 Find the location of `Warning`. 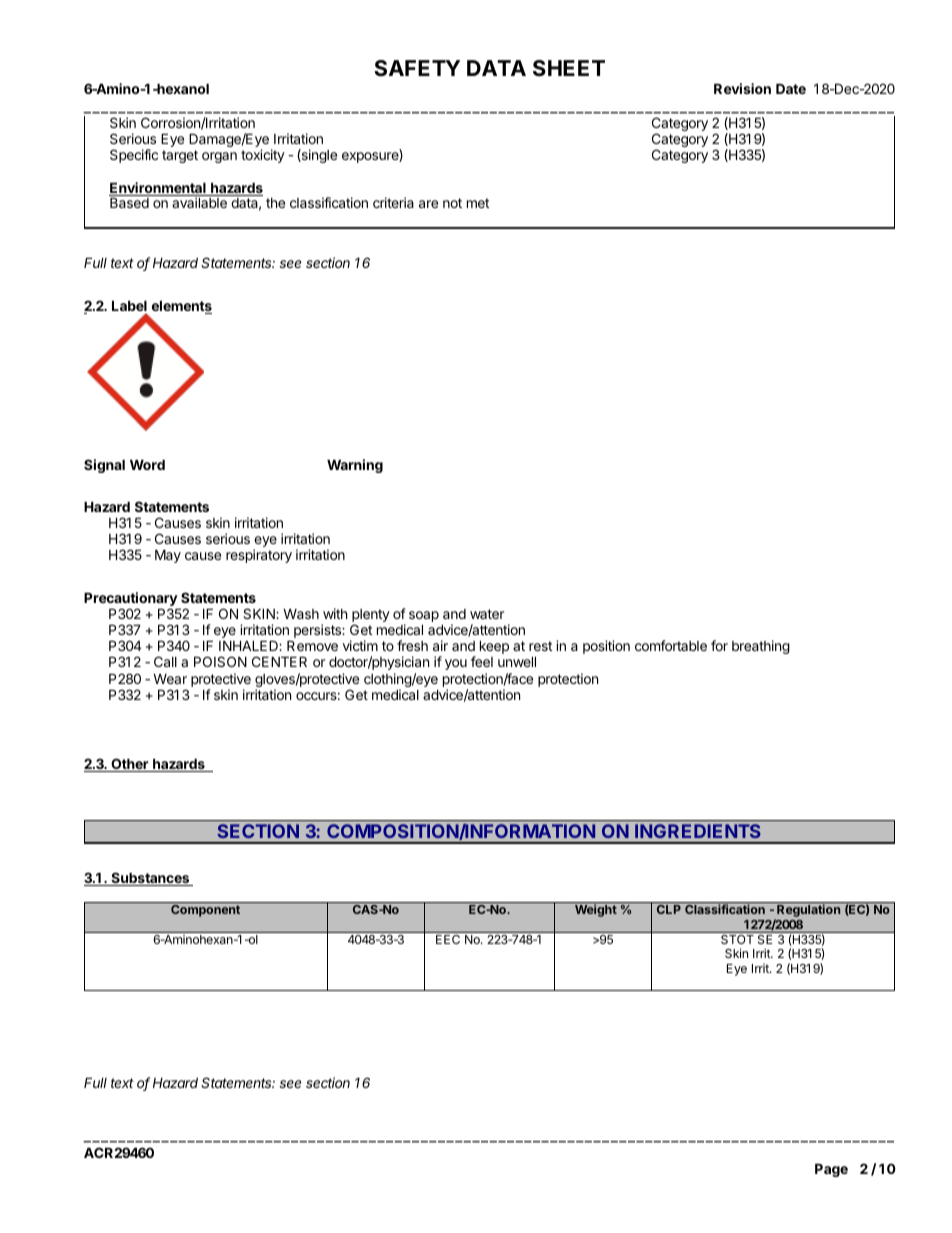

Warning is located at coordinates (355, 466).
